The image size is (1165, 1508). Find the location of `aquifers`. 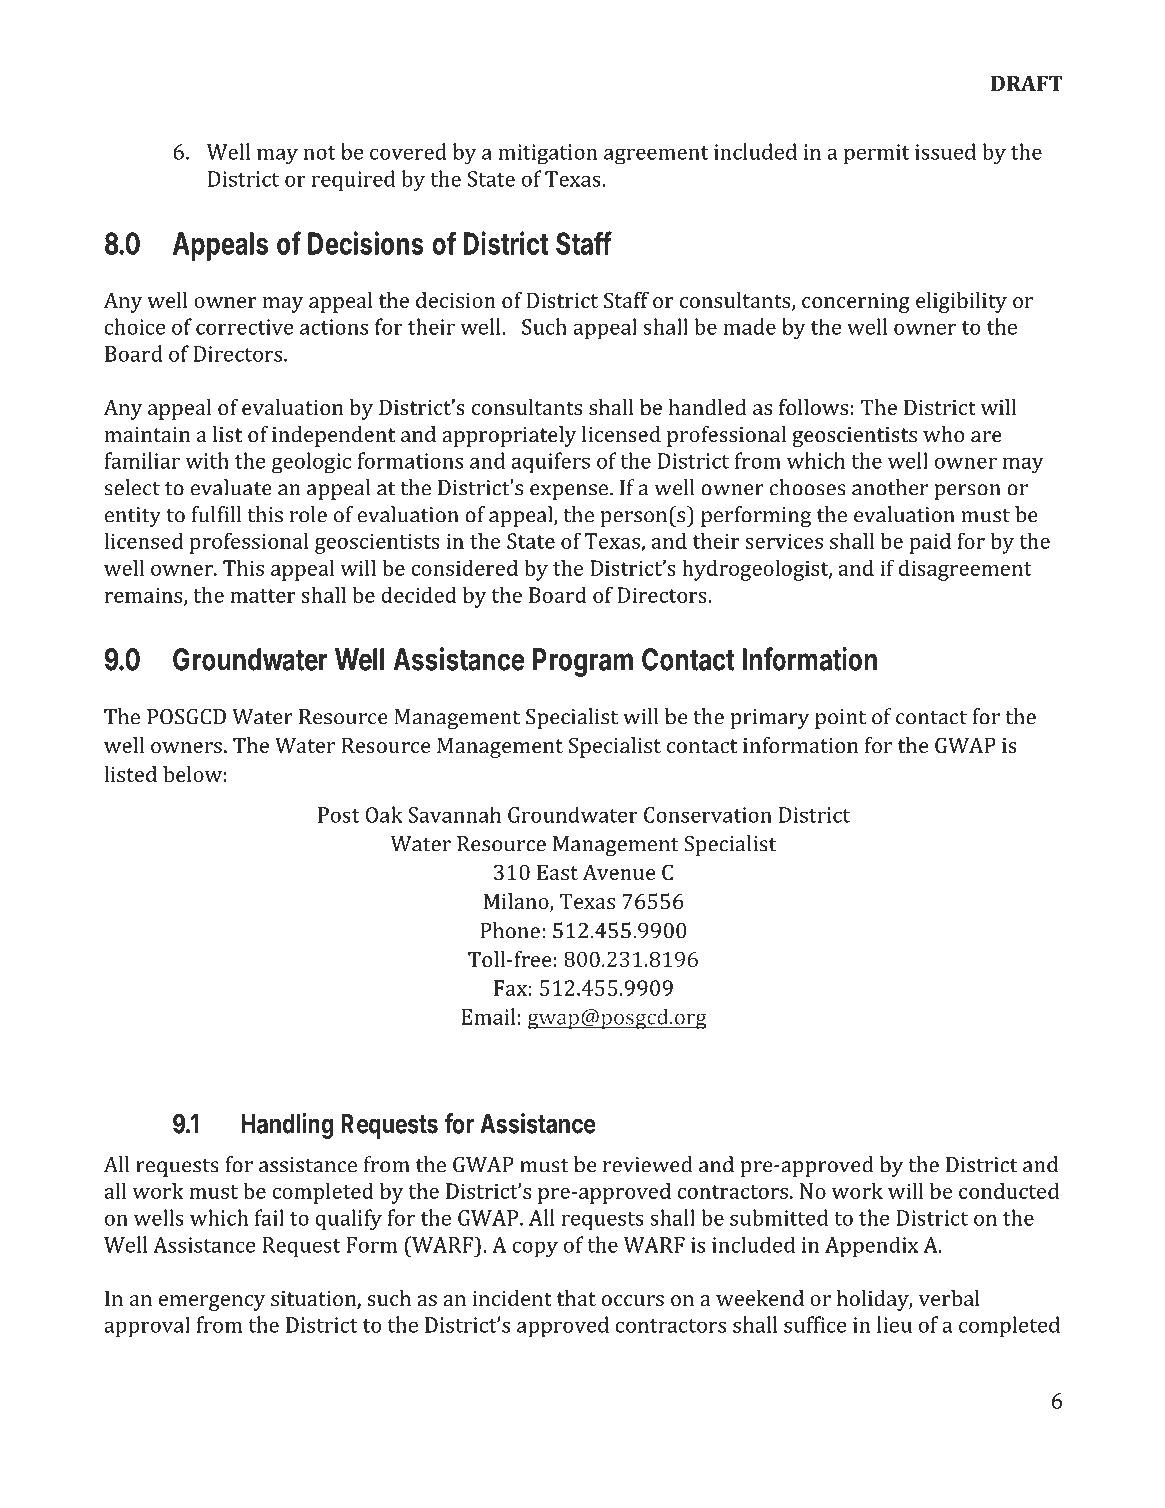

aquifers is located at coordinates (551, 462).
